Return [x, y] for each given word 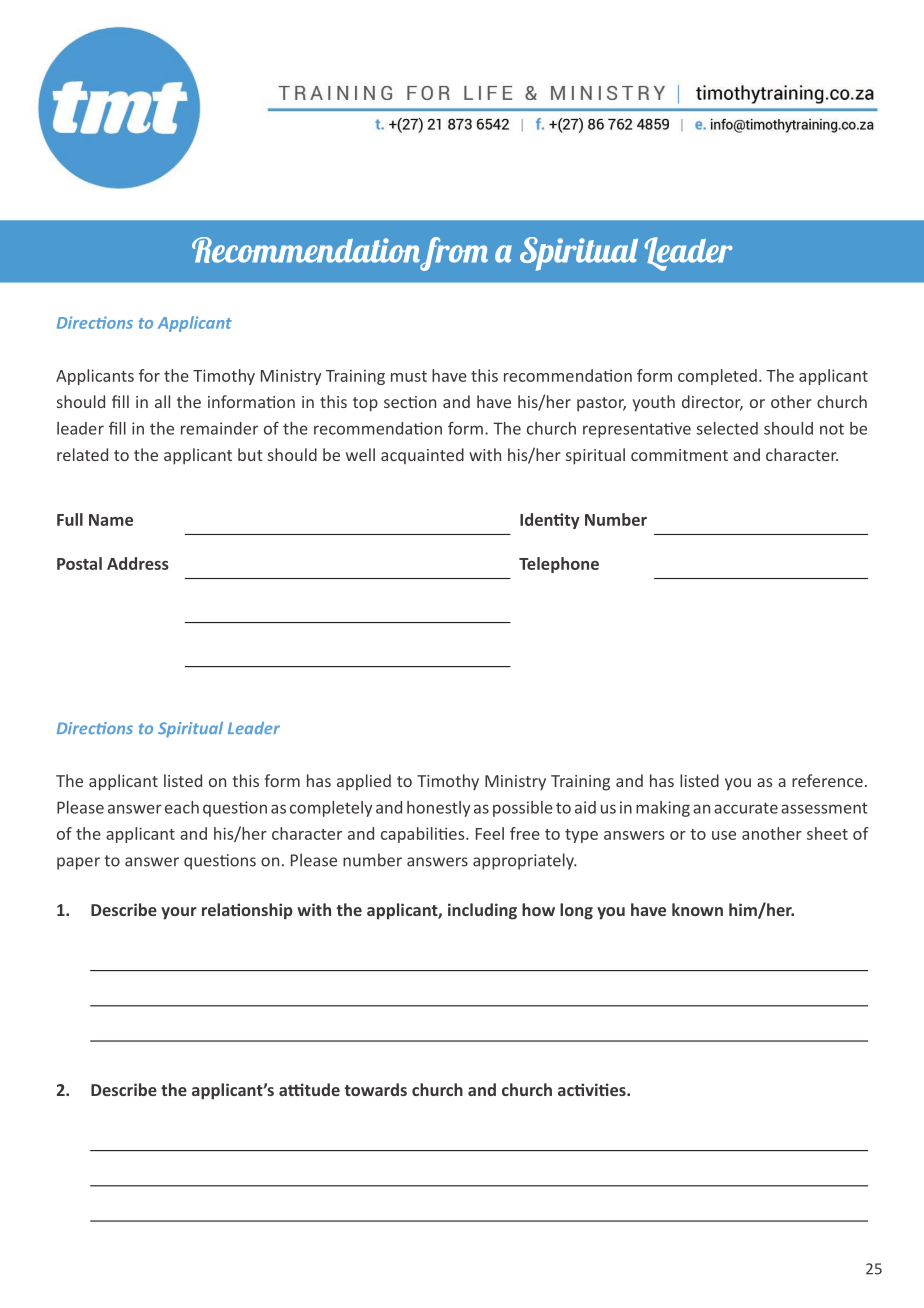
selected [727, 428]
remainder [219, 428]
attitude [309, 1089]
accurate [746, 808]
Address [138, 563]
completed [717, 377]
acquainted [422, 456]
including [482, 911]
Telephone [559, 565]
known [697, 909]
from [454, 254]
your [179, 913]
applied [364, 782]
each [182, 807]
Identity [550, 521]
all [162, 401]
